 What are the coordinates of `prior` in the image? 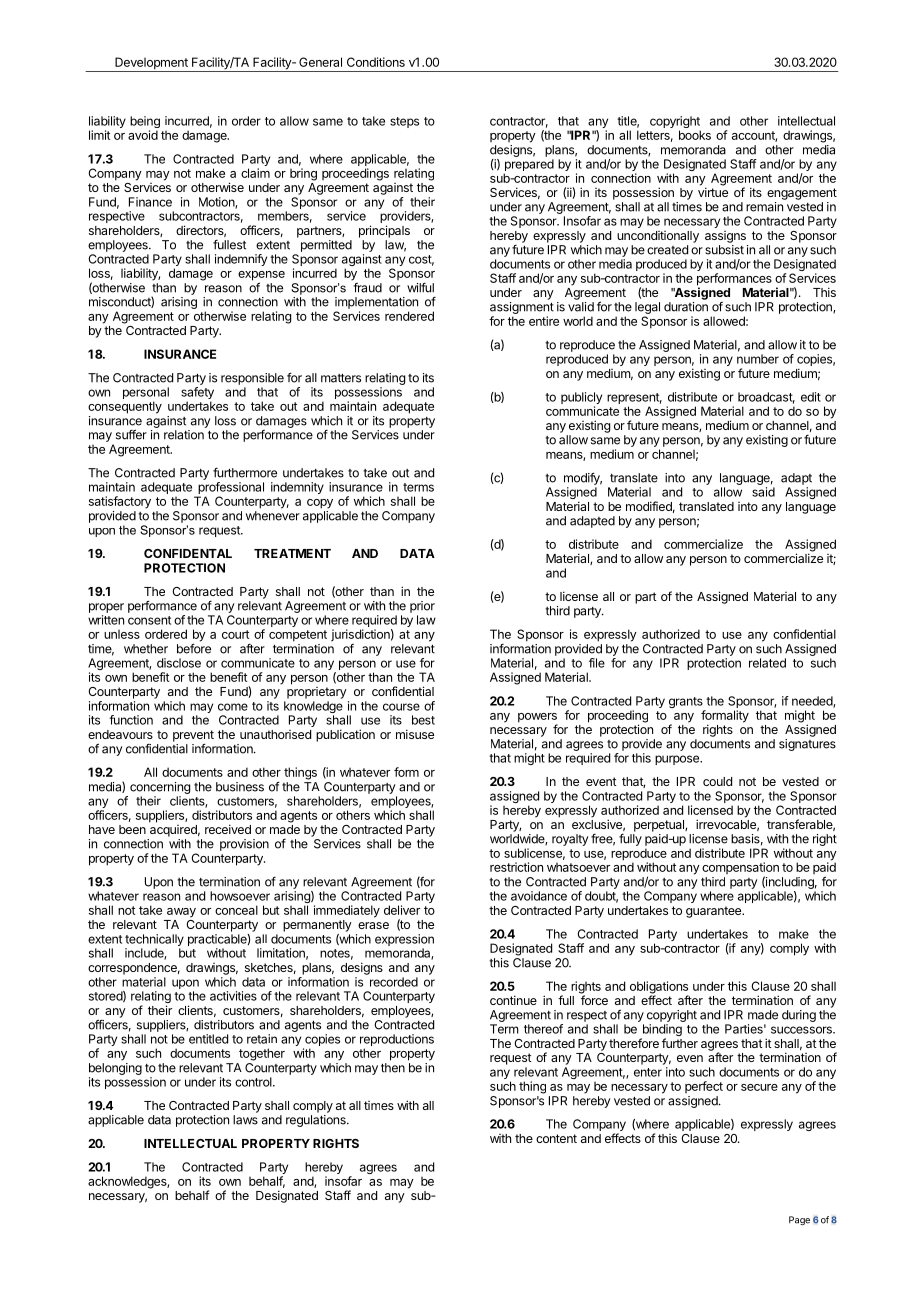 It's located at (422, 607).
